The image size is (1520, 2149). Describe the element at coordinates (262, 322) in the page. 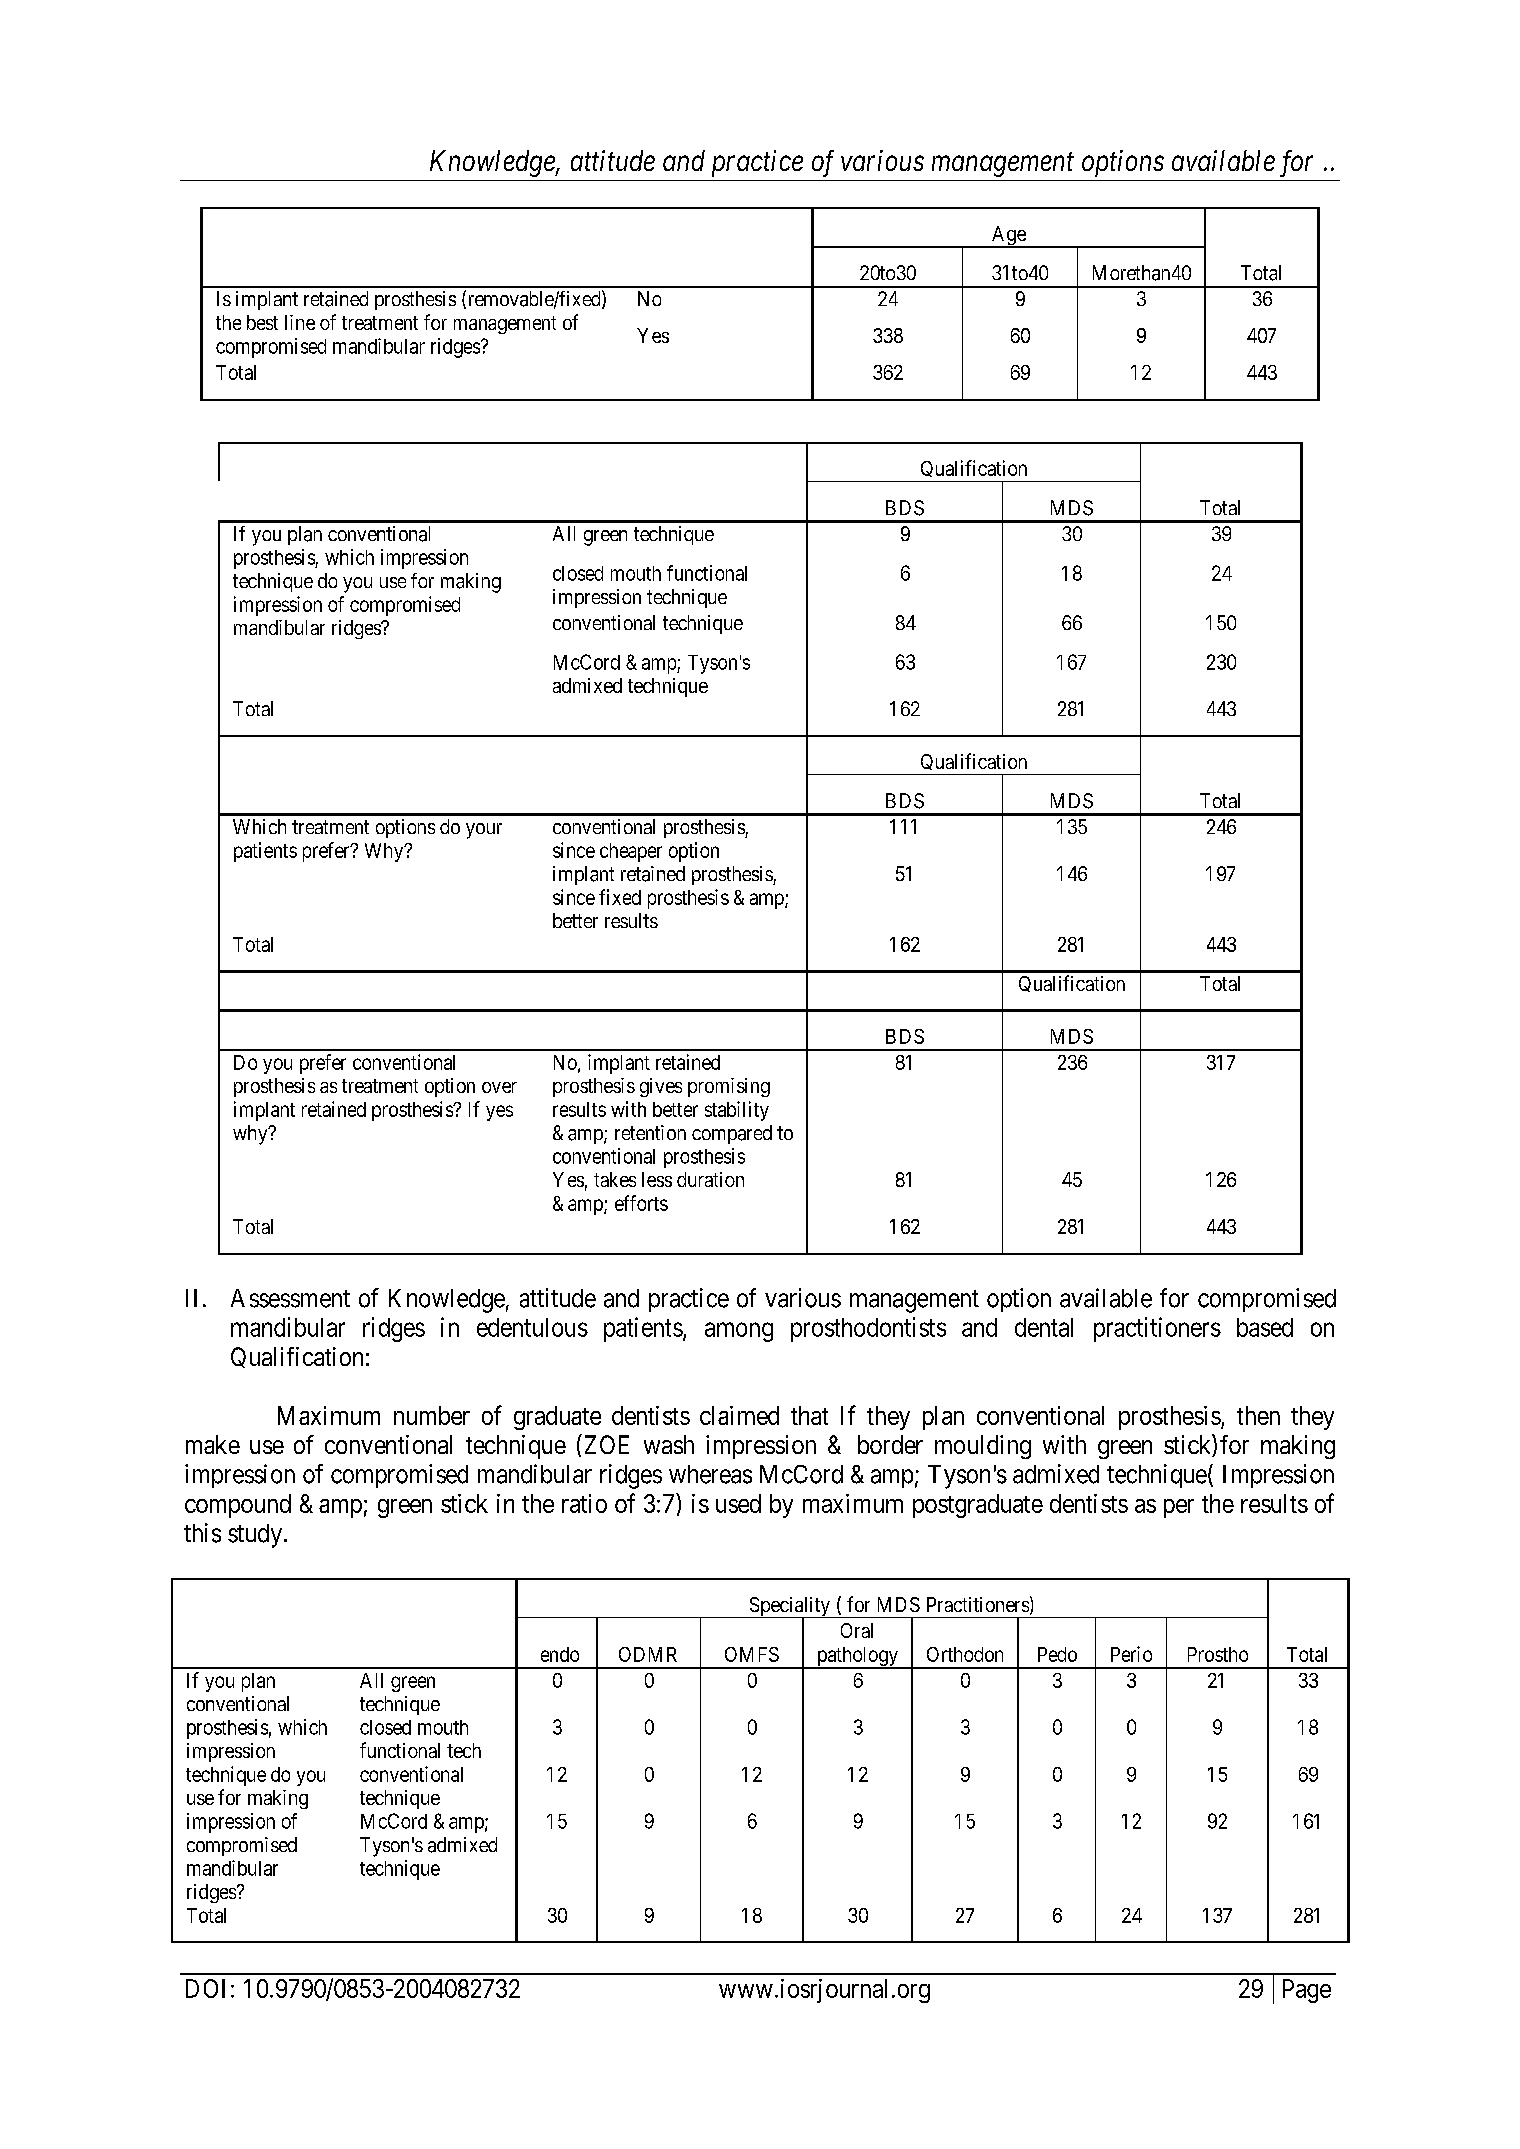

I see `best` at that location.
